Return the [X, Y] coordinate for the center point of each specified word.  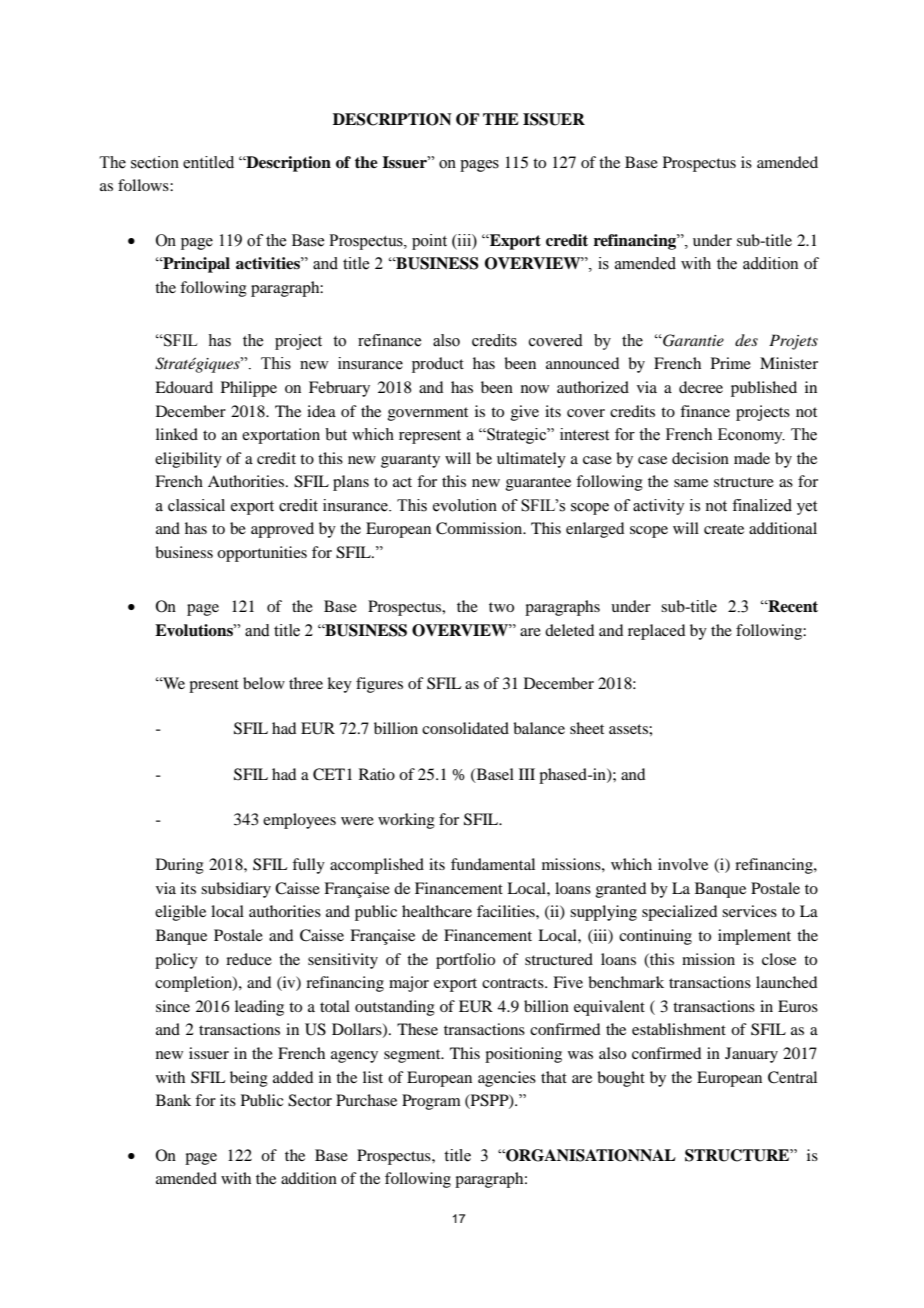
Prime [731, 363]
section [155, 162]
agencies [507, 1079]
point [429, 242]
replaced [656, 632]
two [501, 607]
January [751, 1055]
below [264, 683]
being [249, 1079]
